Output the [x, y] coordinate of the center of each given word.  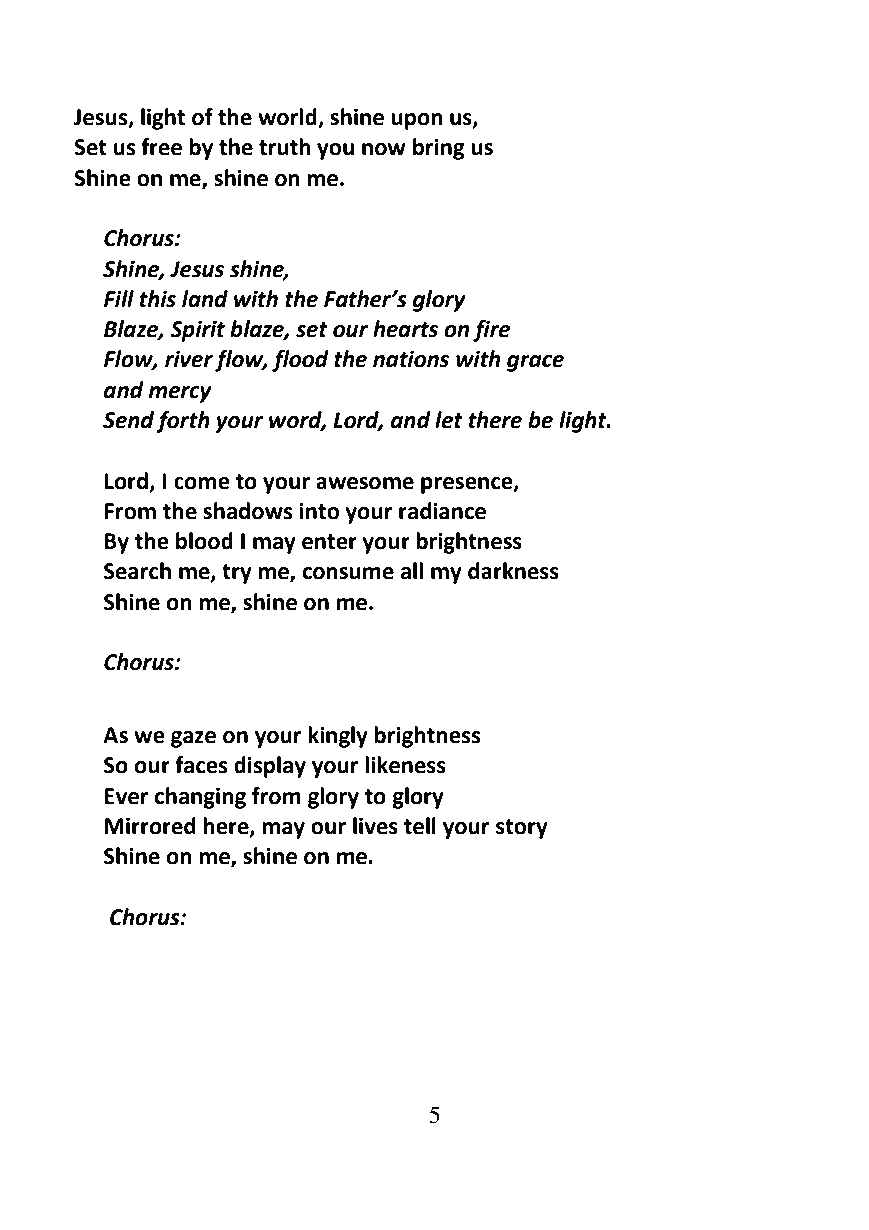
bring [439, 149]
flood [300, 361]
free [161, 147]
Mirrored [150, 826]
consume [348, 573]
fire [491, 331]
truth [285, 147]
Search [137, 571]
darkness [513, 571]
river [189, 359]
